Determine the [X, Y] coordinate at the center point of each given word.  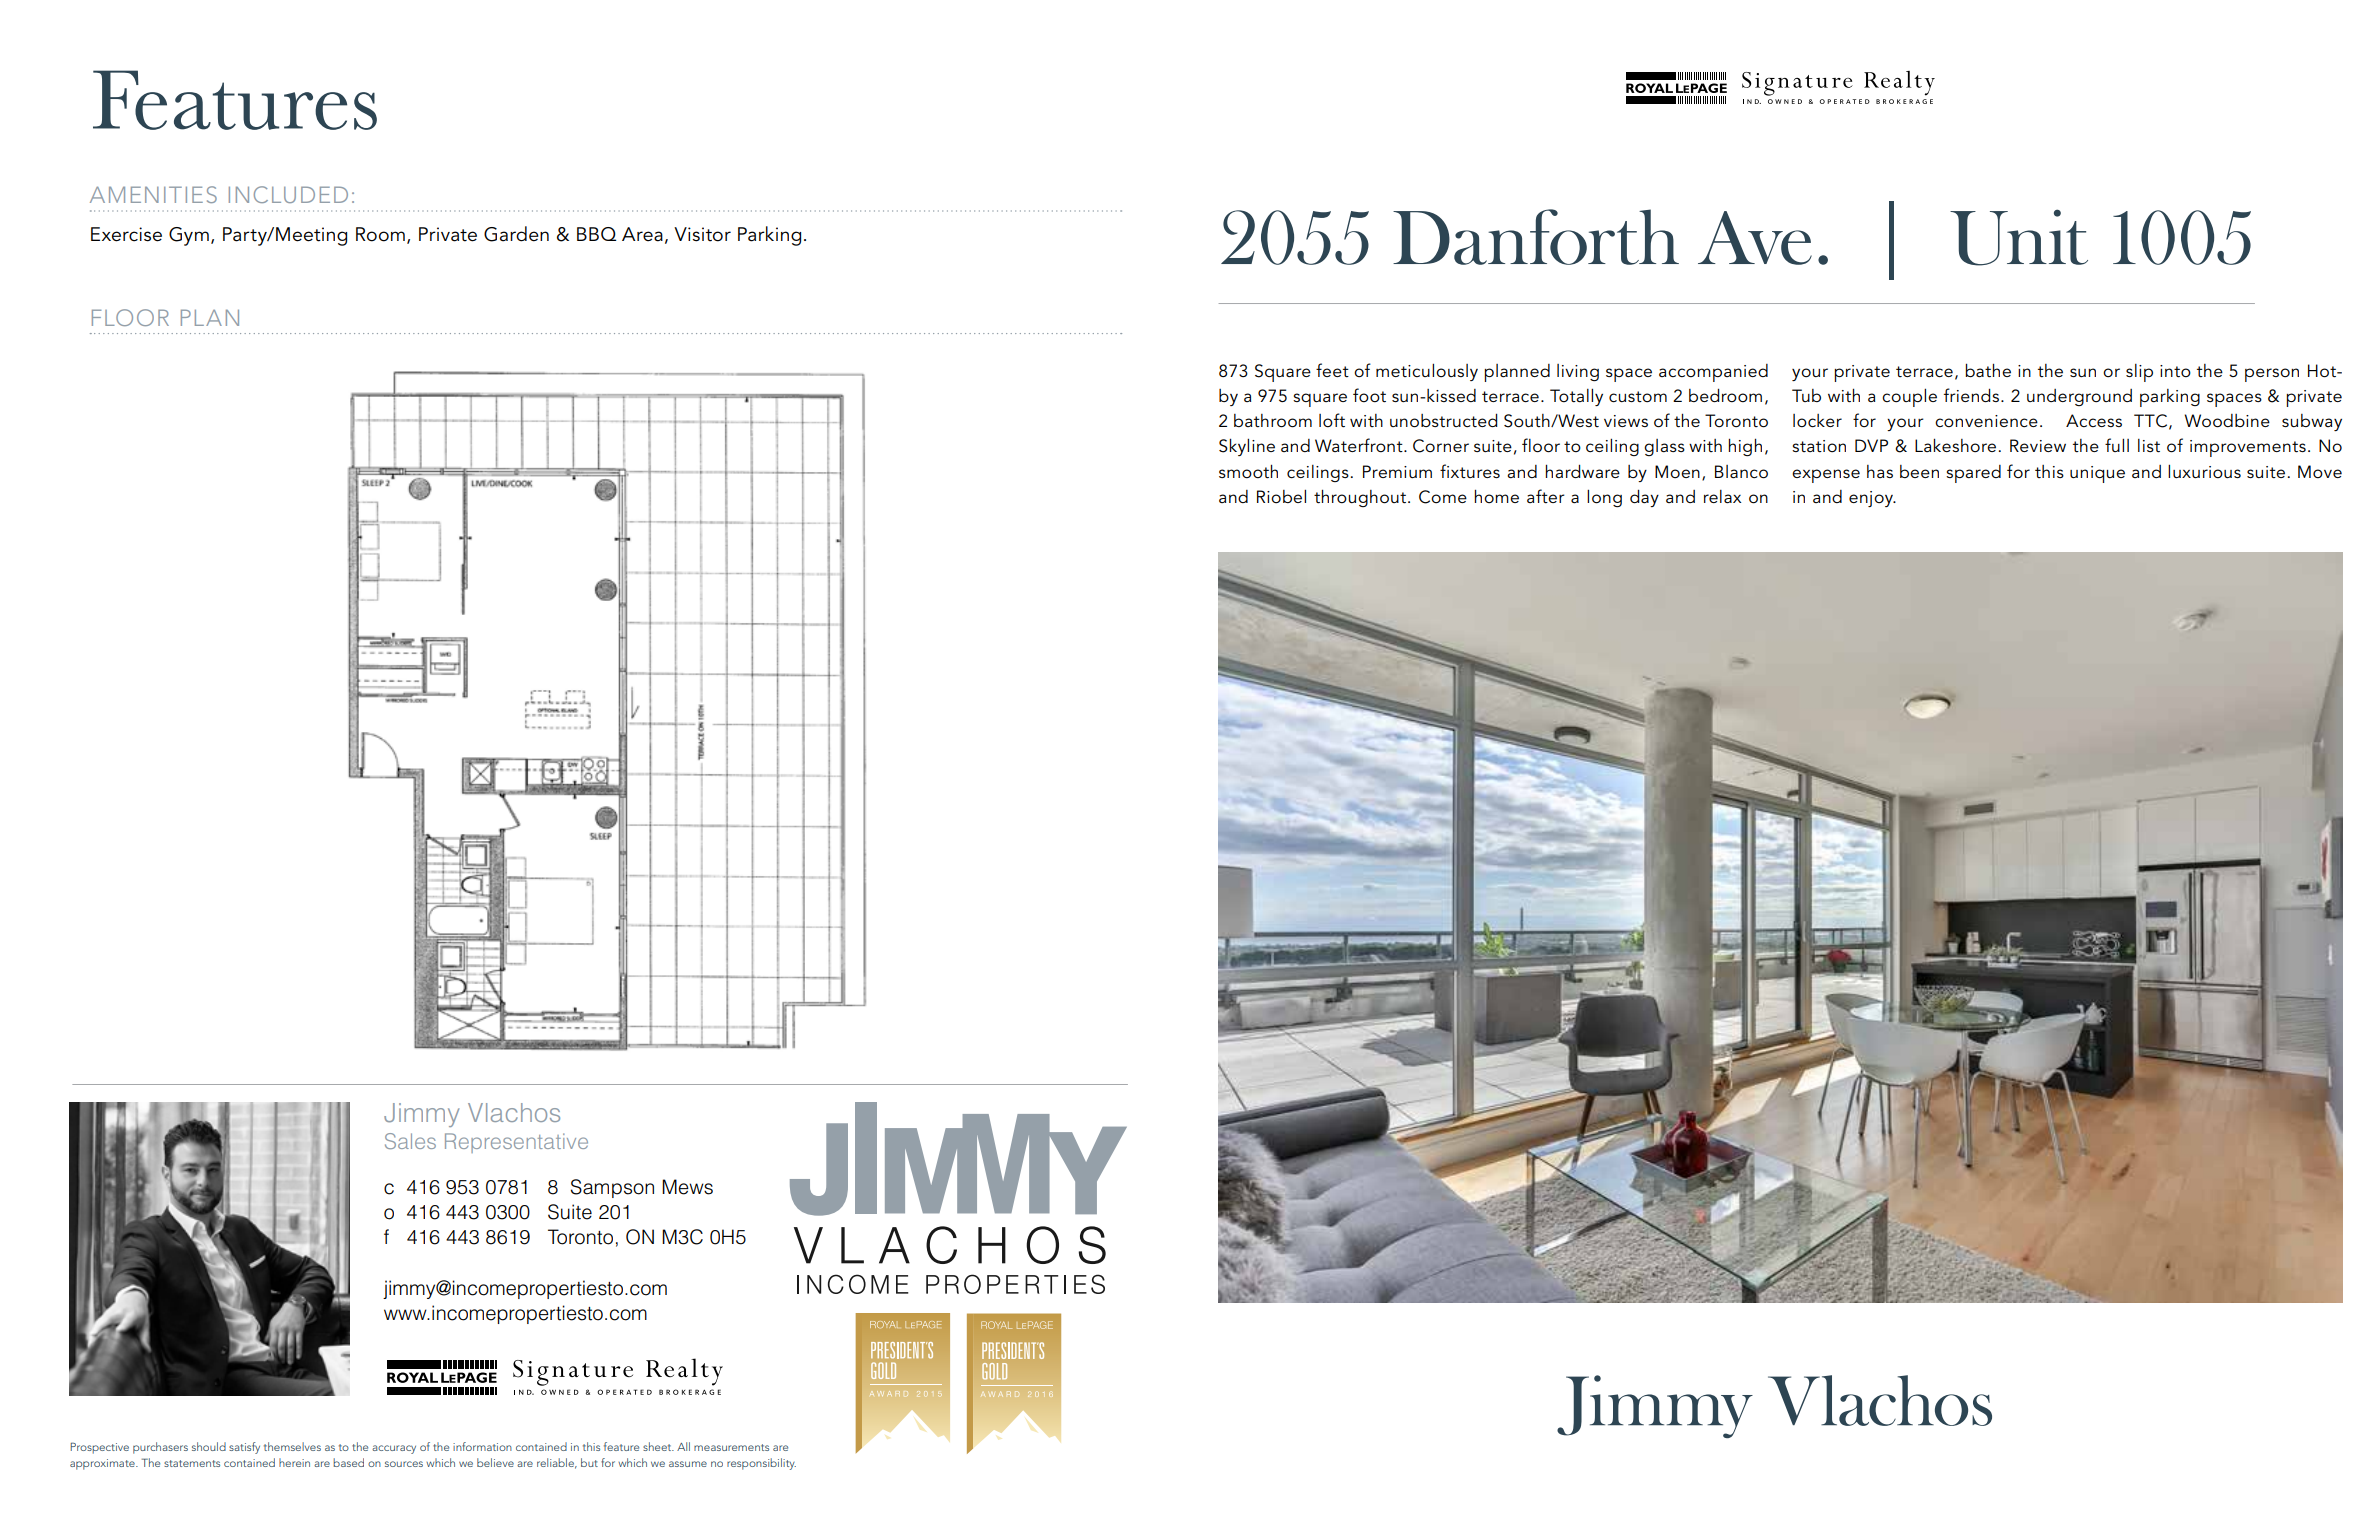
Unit [2019, 237]
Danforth [1536, 237]
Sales [410, 1141]
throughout [1361, 498]
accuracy [394, 1449]
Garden [516, 234]
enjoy [1872, 499]
